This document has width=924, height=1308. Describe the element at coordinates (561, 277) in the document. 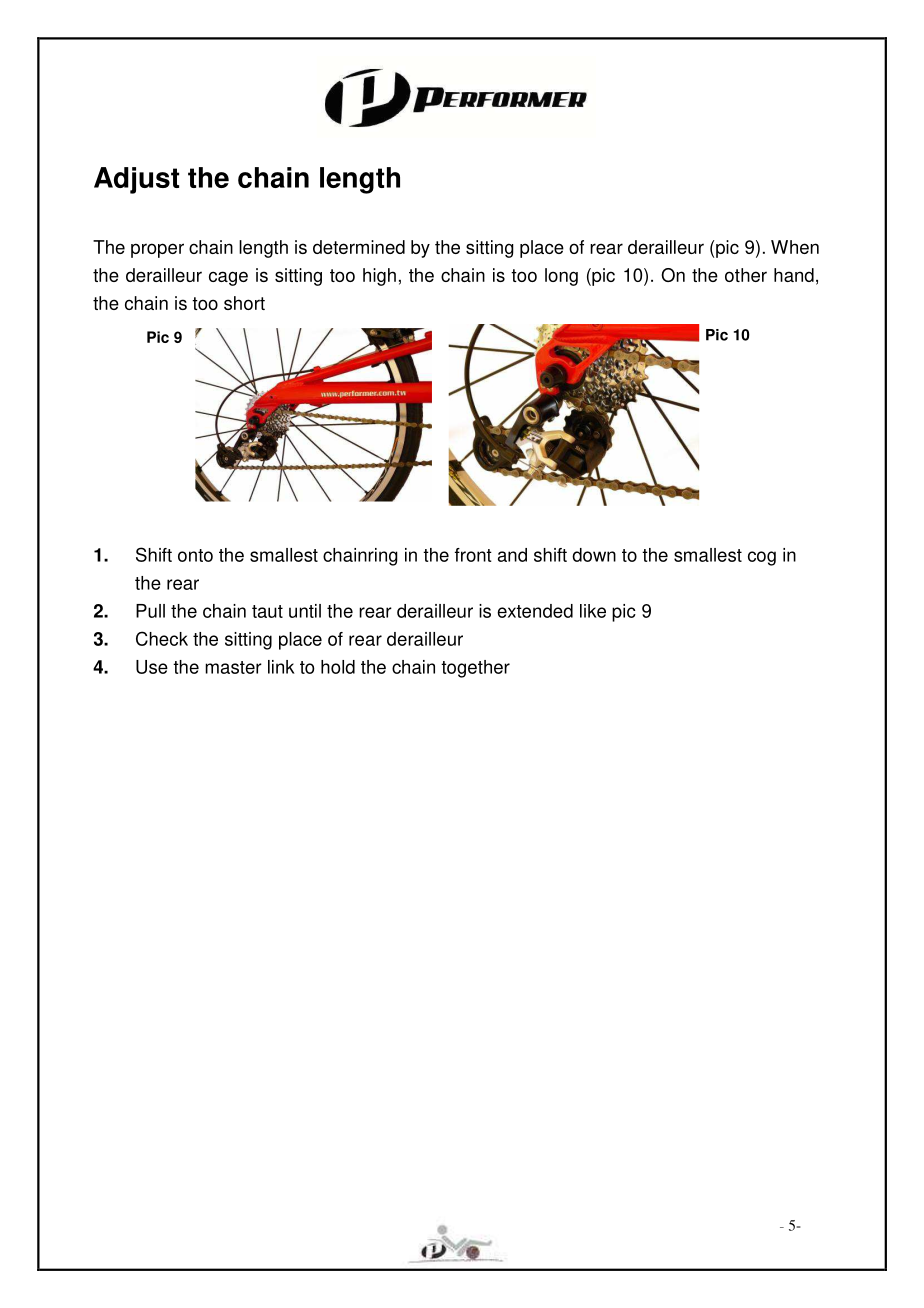

I see `long` at that location.
